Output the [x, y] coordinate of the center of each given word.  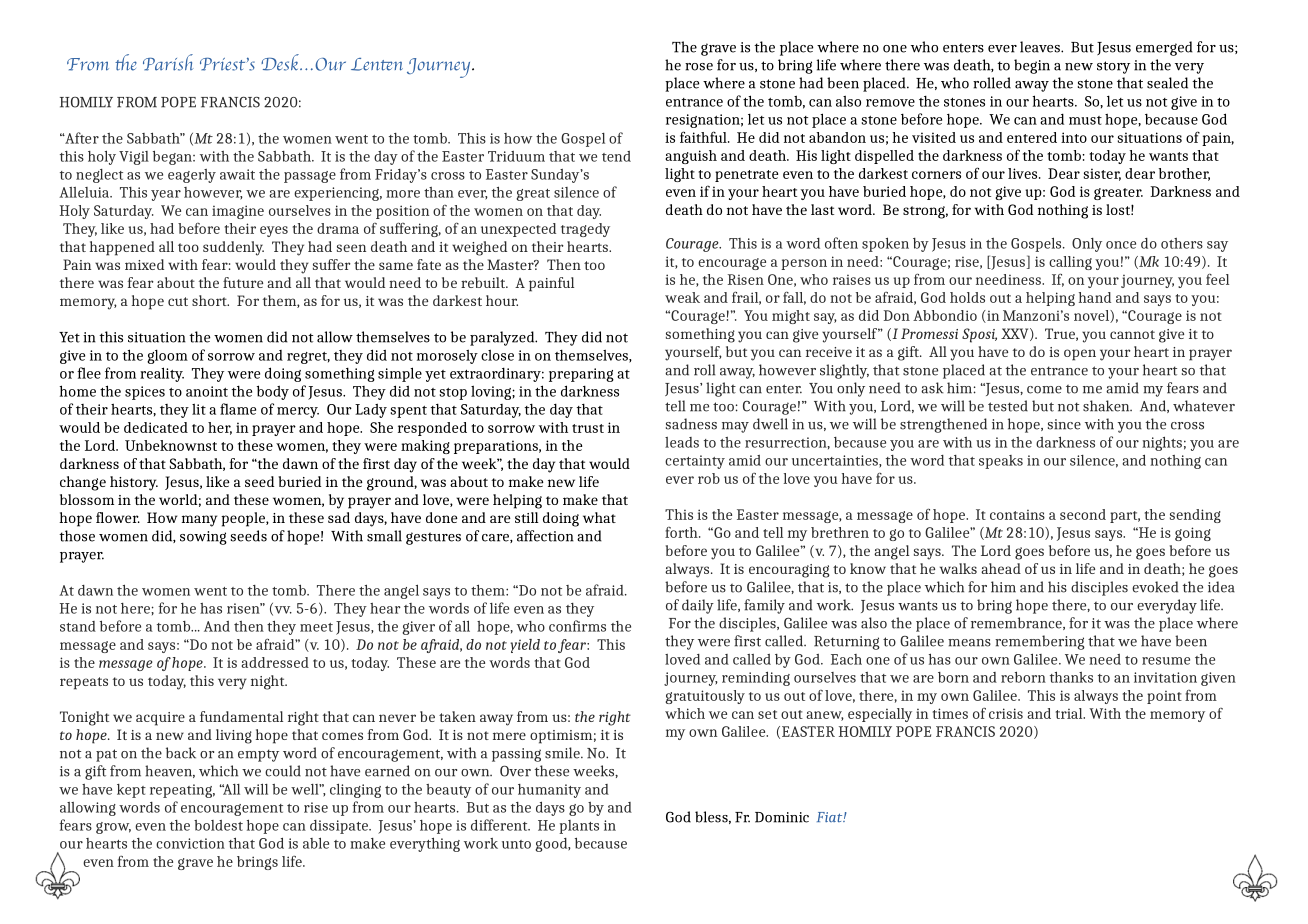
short [210, 300]
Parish [168, 62]
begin [1032, 66]
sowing [203, 538]
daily [698, 606]
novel [1092, 316]
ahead [1001, 568]
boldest [218, 825]
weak [682, 297]
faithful [704, 137]
